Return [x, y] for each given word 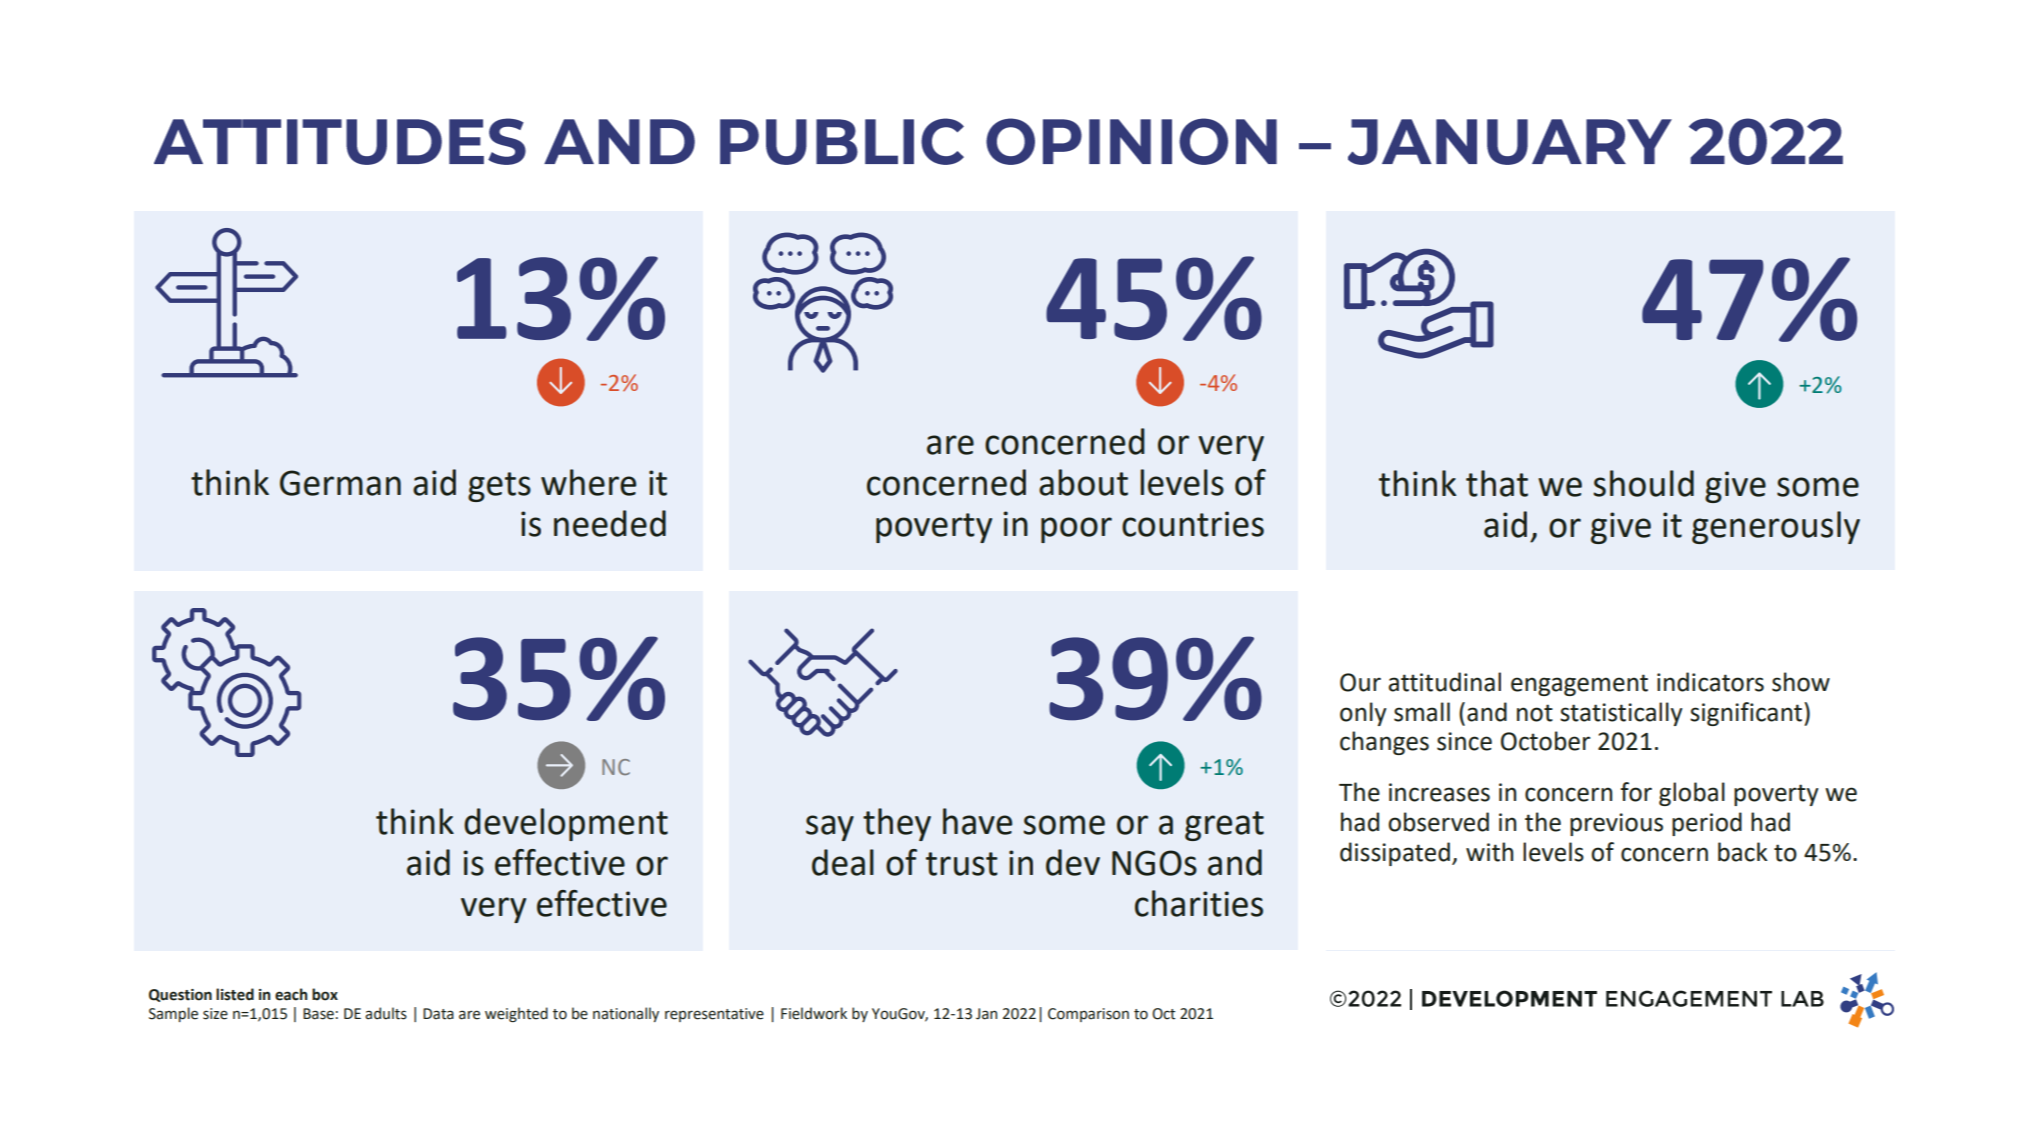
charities [1199, 903]
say [830, 828]
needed [610, 523]
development [566, 824]
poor [1076, 530]
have [977, 821]
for [1636, 792]
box [325, 994]
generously [1776, 527]
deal [843, 862]
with [1489, 852]
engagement [1579, 685]
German [340, 483]
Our [1360, 682]
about [1083, 482]
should [1643, 483]
